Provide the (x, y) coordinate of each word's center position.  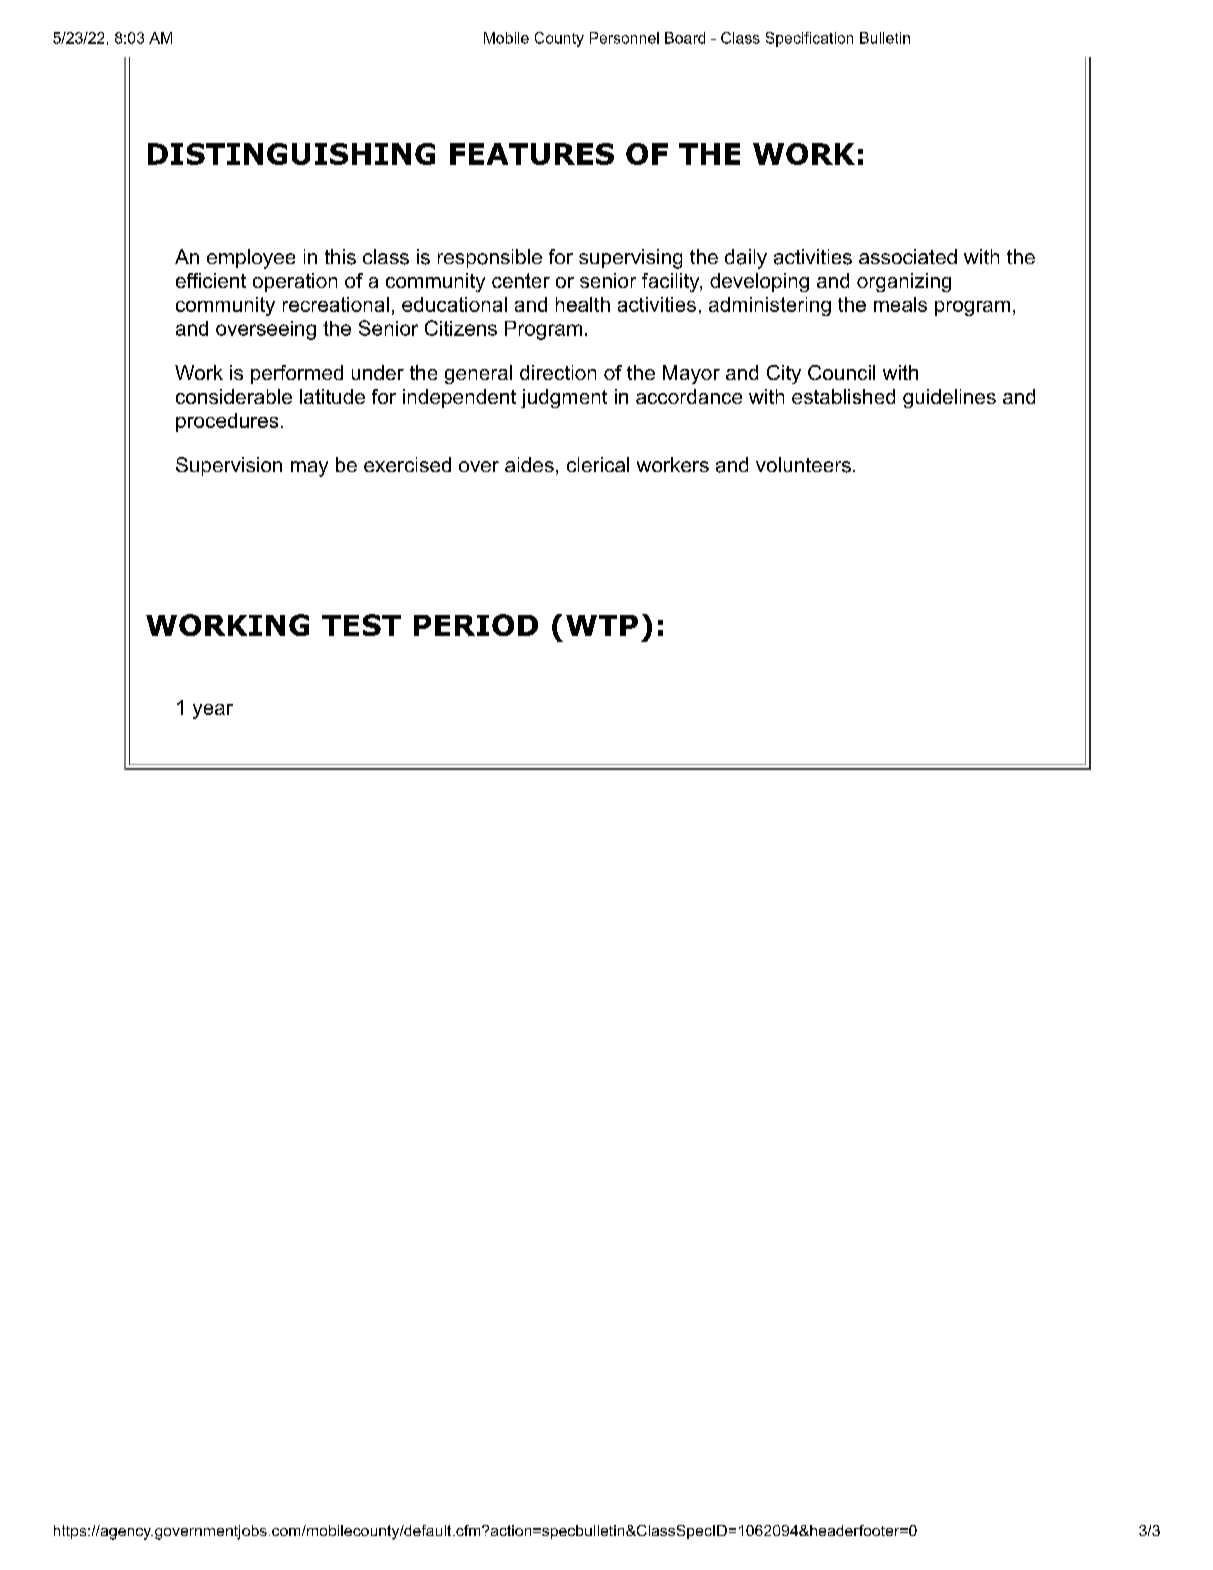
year (213, 711)
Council (841, 372)
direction (558, 372)
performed (297, 374)
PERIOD (476, 625)
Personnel (624, 38)
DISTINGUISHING (291, 154)
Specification (809, 39)
